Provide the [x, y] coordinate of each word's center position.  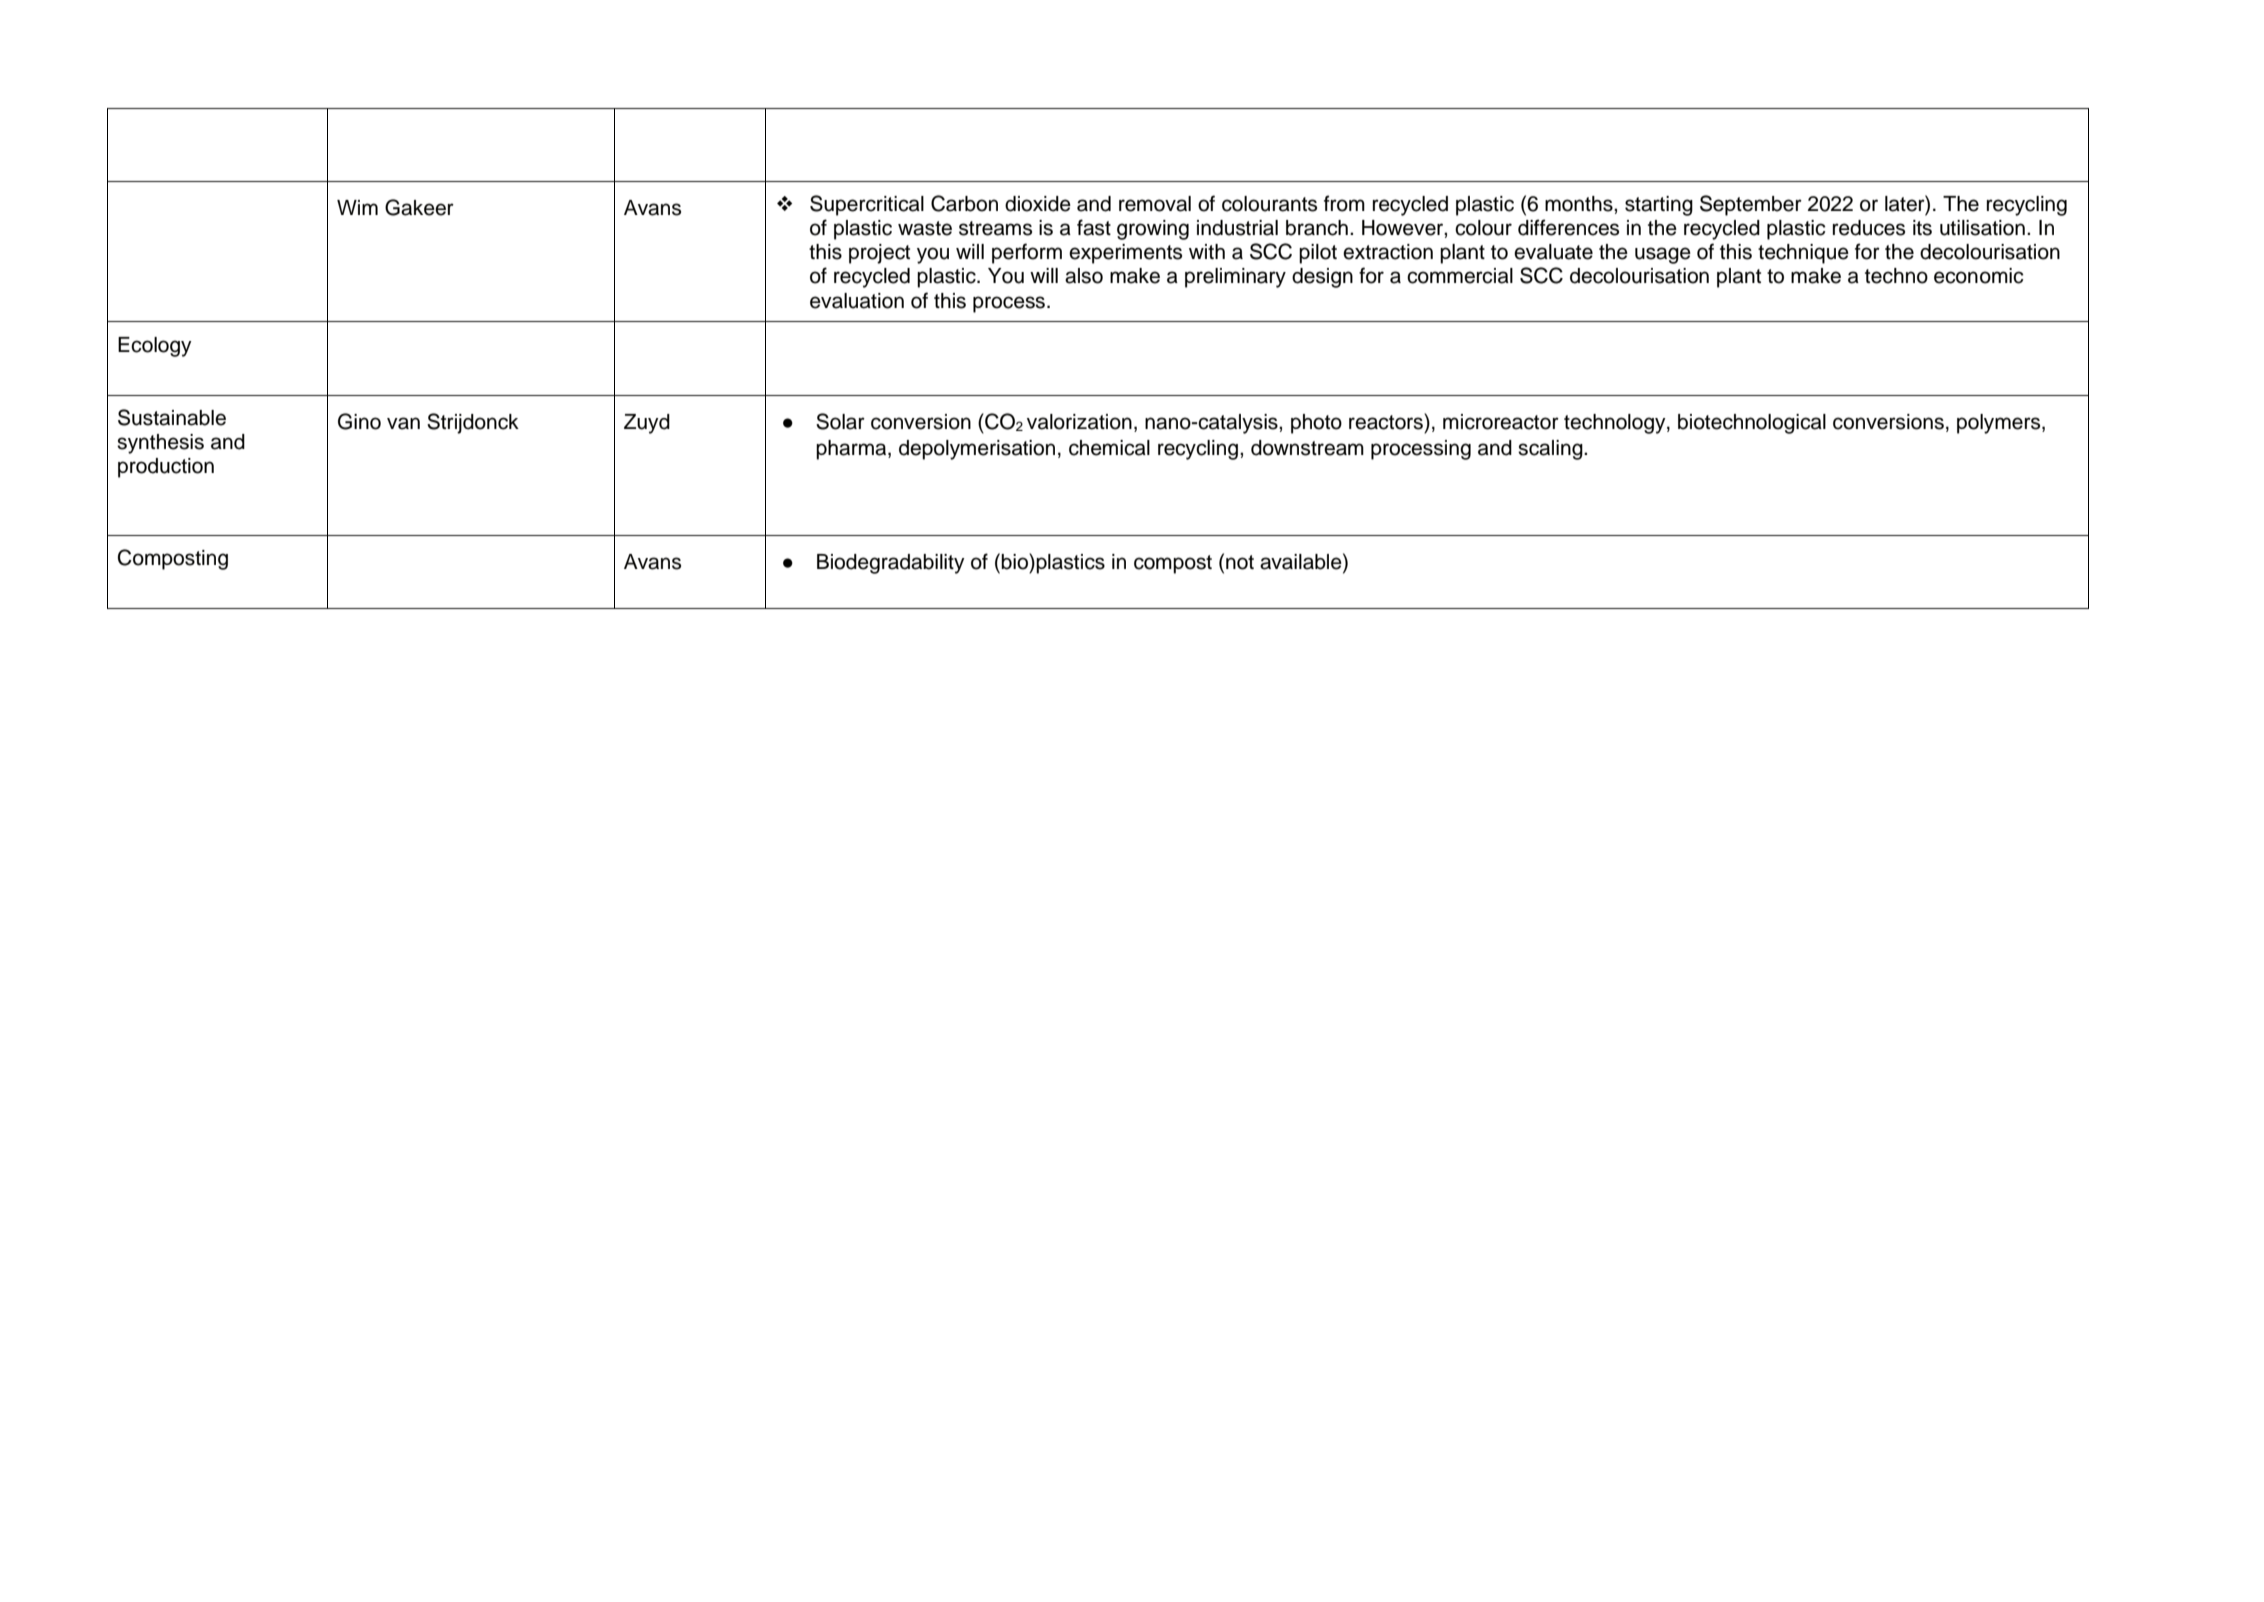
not [1240, 562]
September [1751, 205]
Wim [357, 207]
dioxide [1038, 204]
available [1302, 561]
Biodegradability [891, 564]
